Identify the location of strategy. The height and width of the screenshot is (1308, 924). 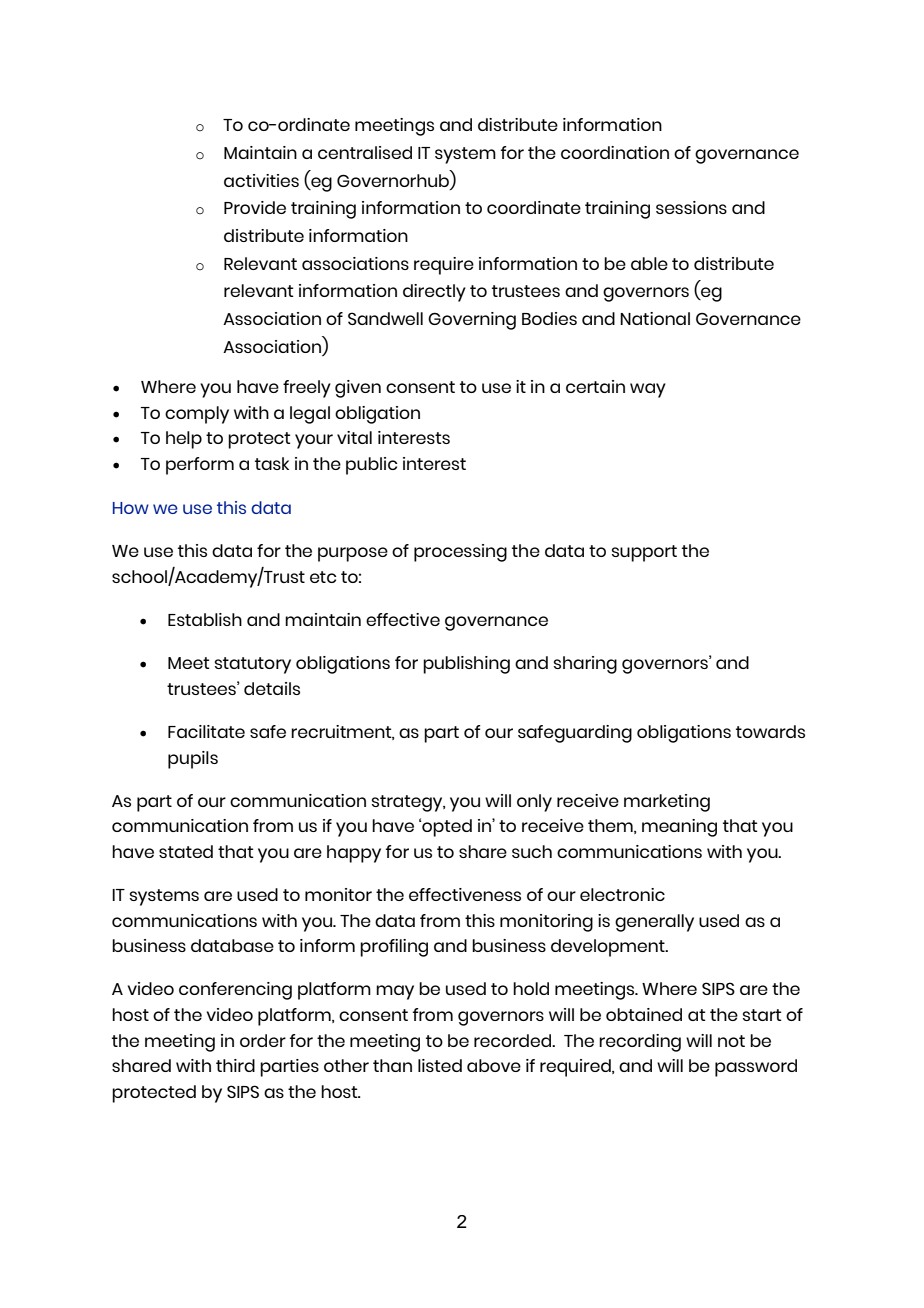
(408, 803).
